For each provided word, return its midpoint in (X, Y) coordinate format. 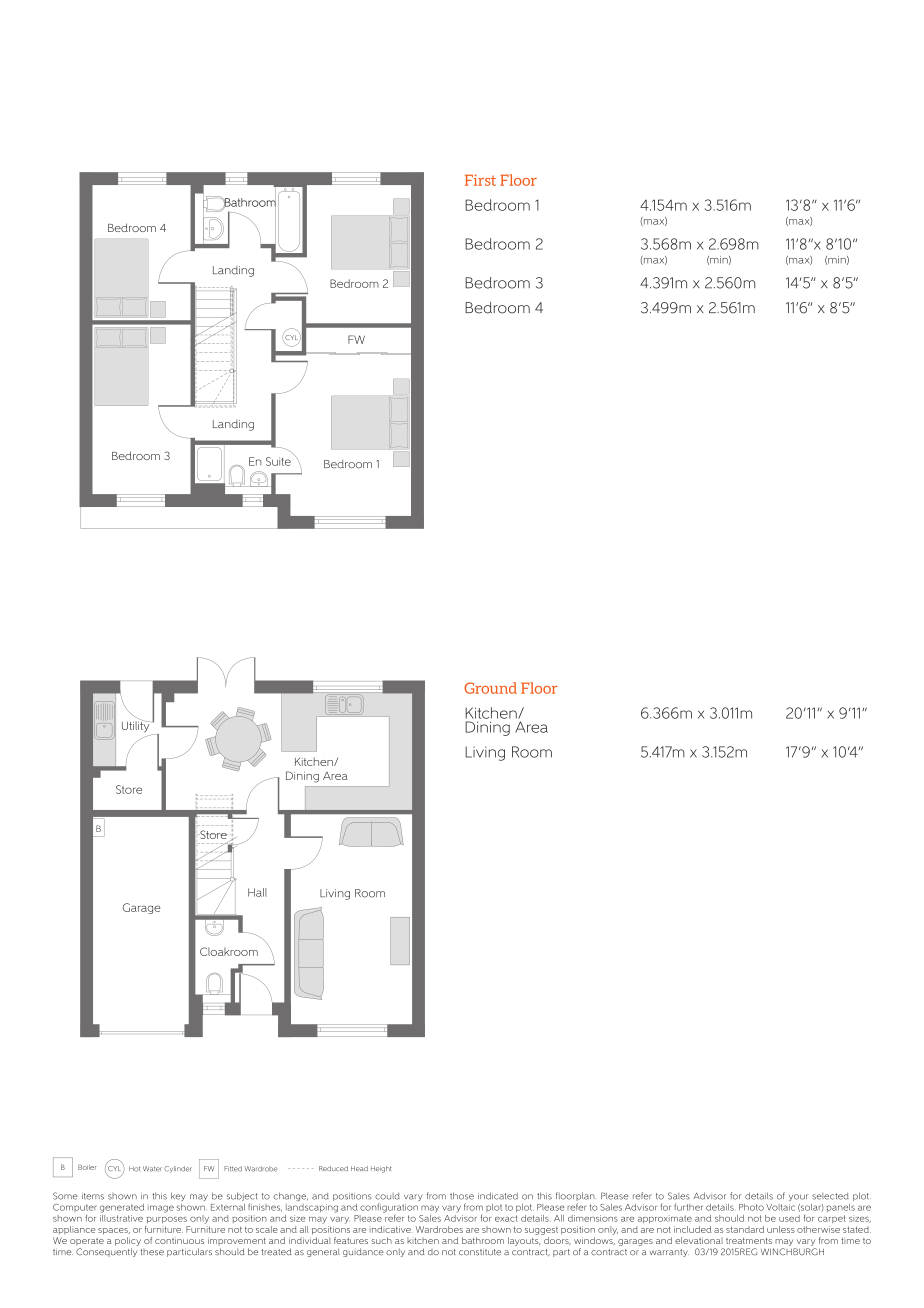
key (178, 1196)
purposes (166, 1220)
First (480, 180)
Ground (490, 688)
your (798, 1197)
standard (745, 1229)
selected (830, 1196)
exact (506, 1218)
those (462, 1196)
